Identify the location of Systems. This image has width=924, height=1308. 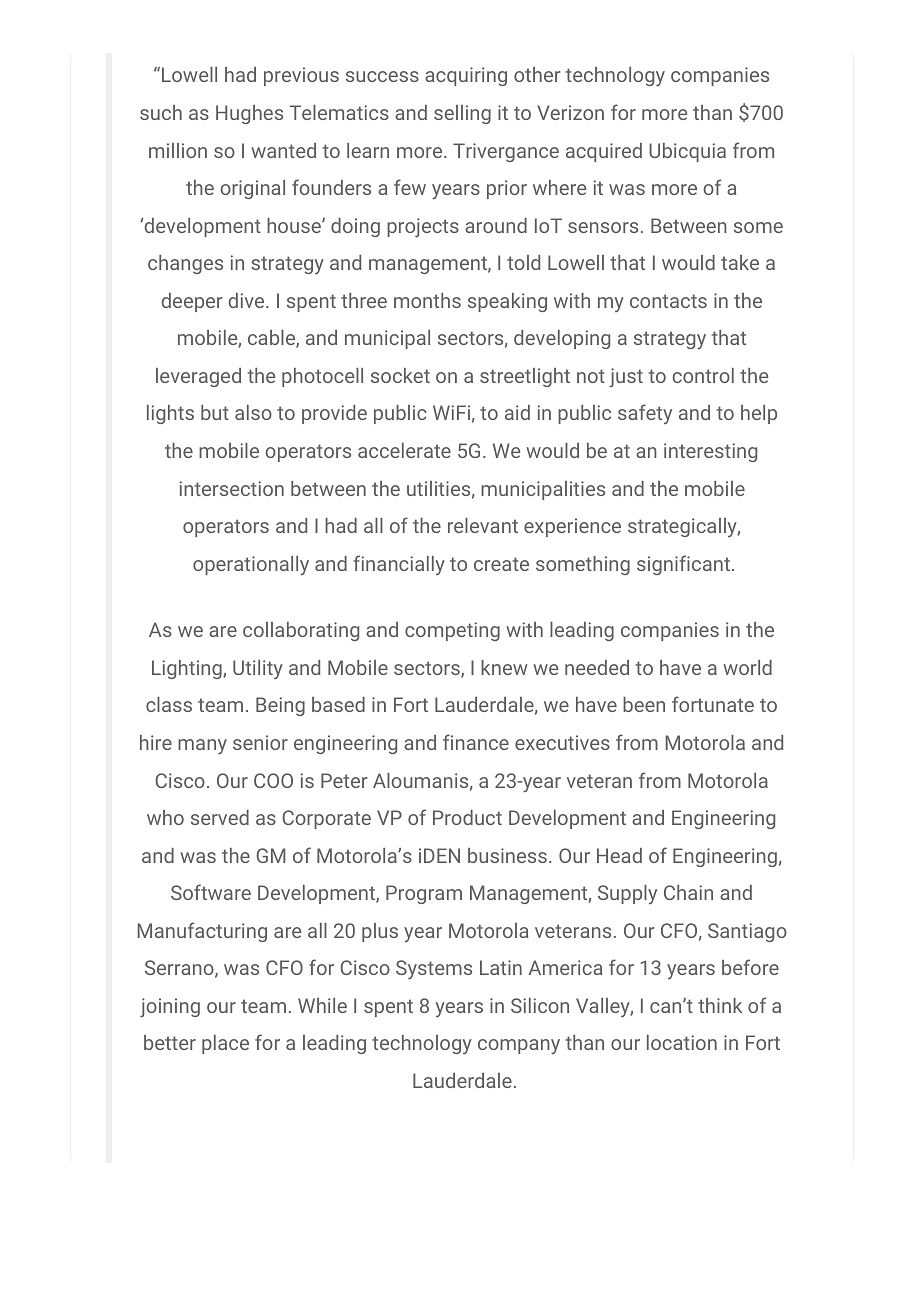
(434, 969).
